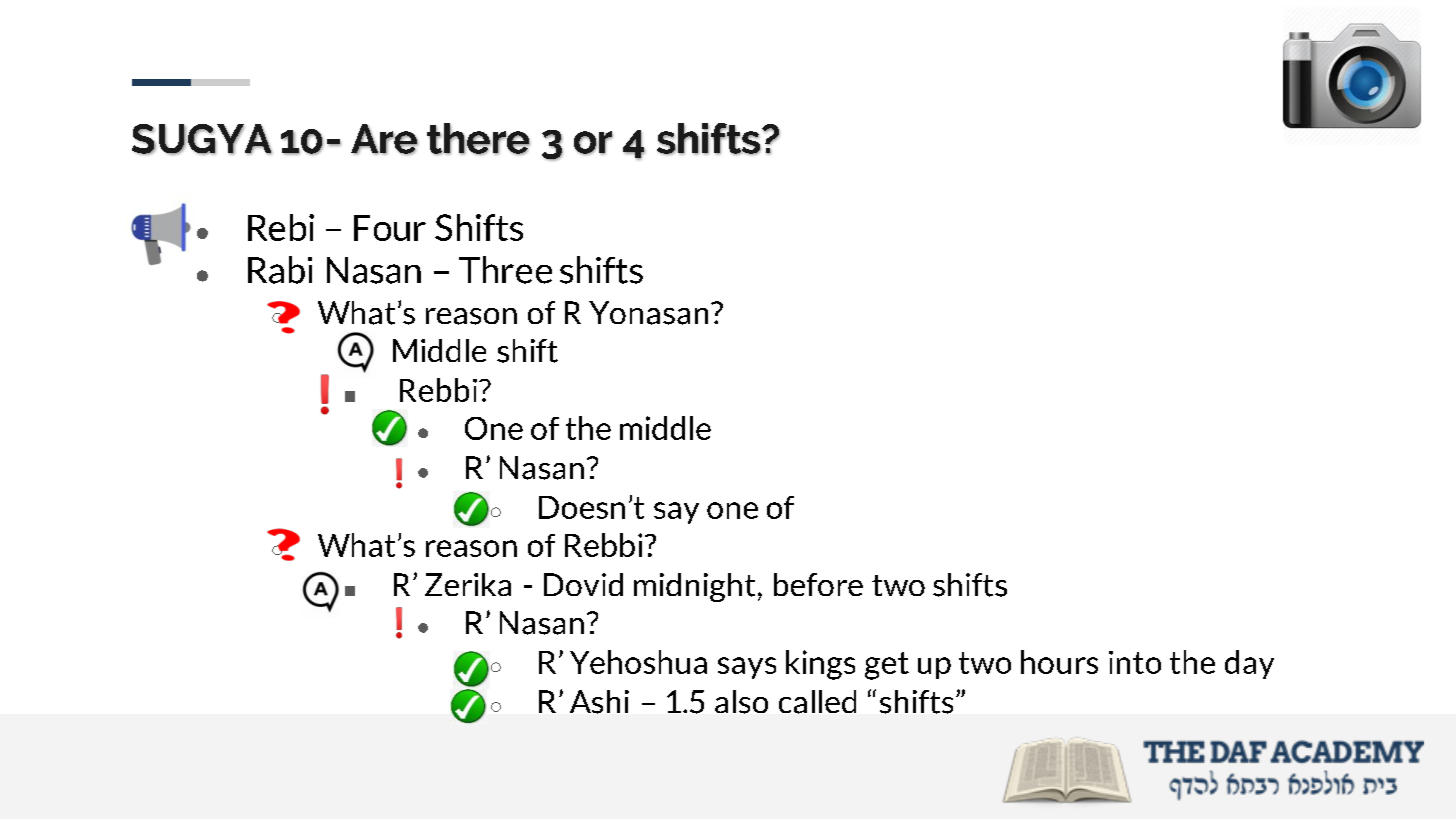  Describe the element at coordinates (694, 587) in the image. I see `midnight` at that location.
